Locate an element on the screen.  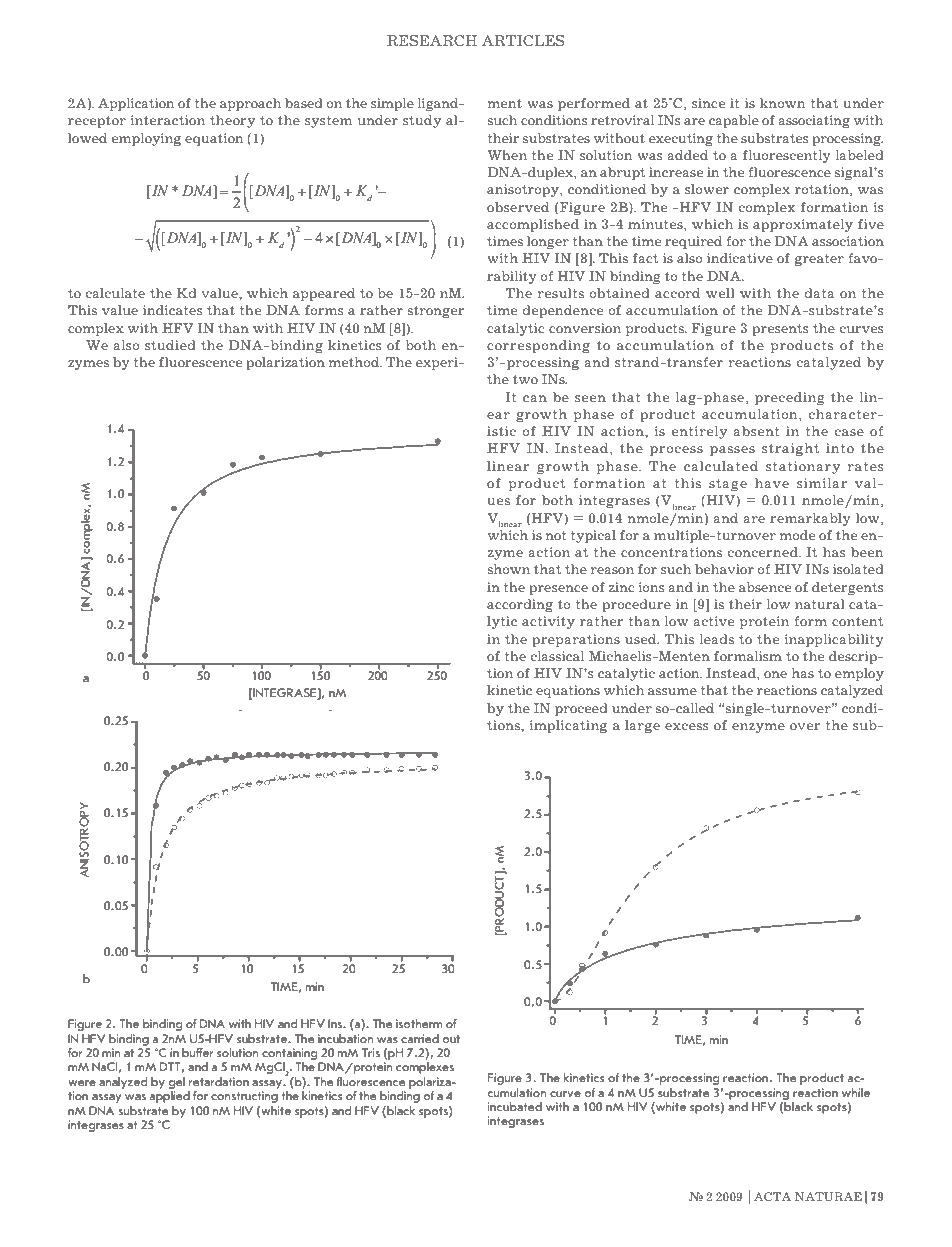
known is located at coordinates (782, 103).
